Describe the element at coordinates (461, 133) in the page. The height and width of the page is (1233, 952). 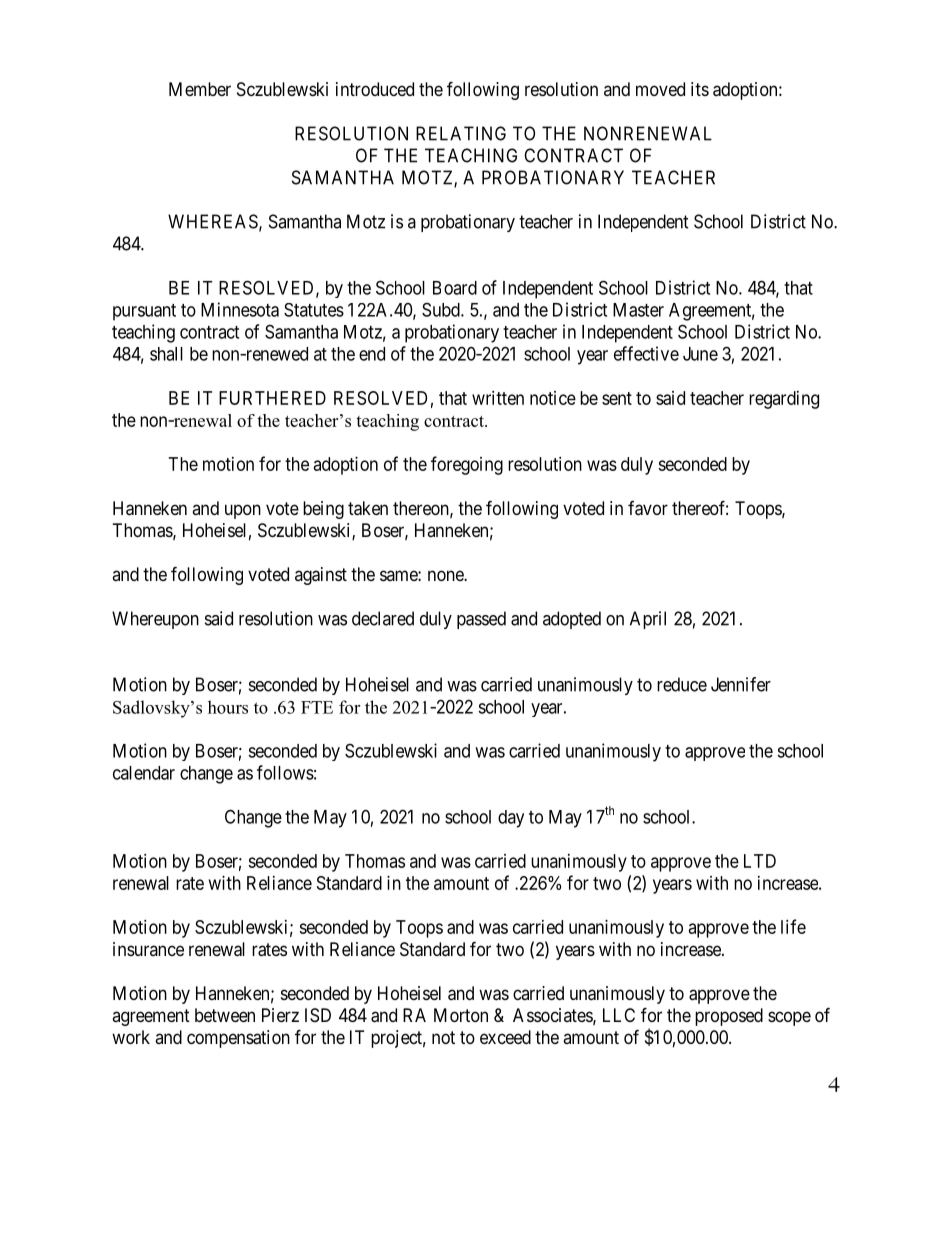
I see `RELATING` at that location.
